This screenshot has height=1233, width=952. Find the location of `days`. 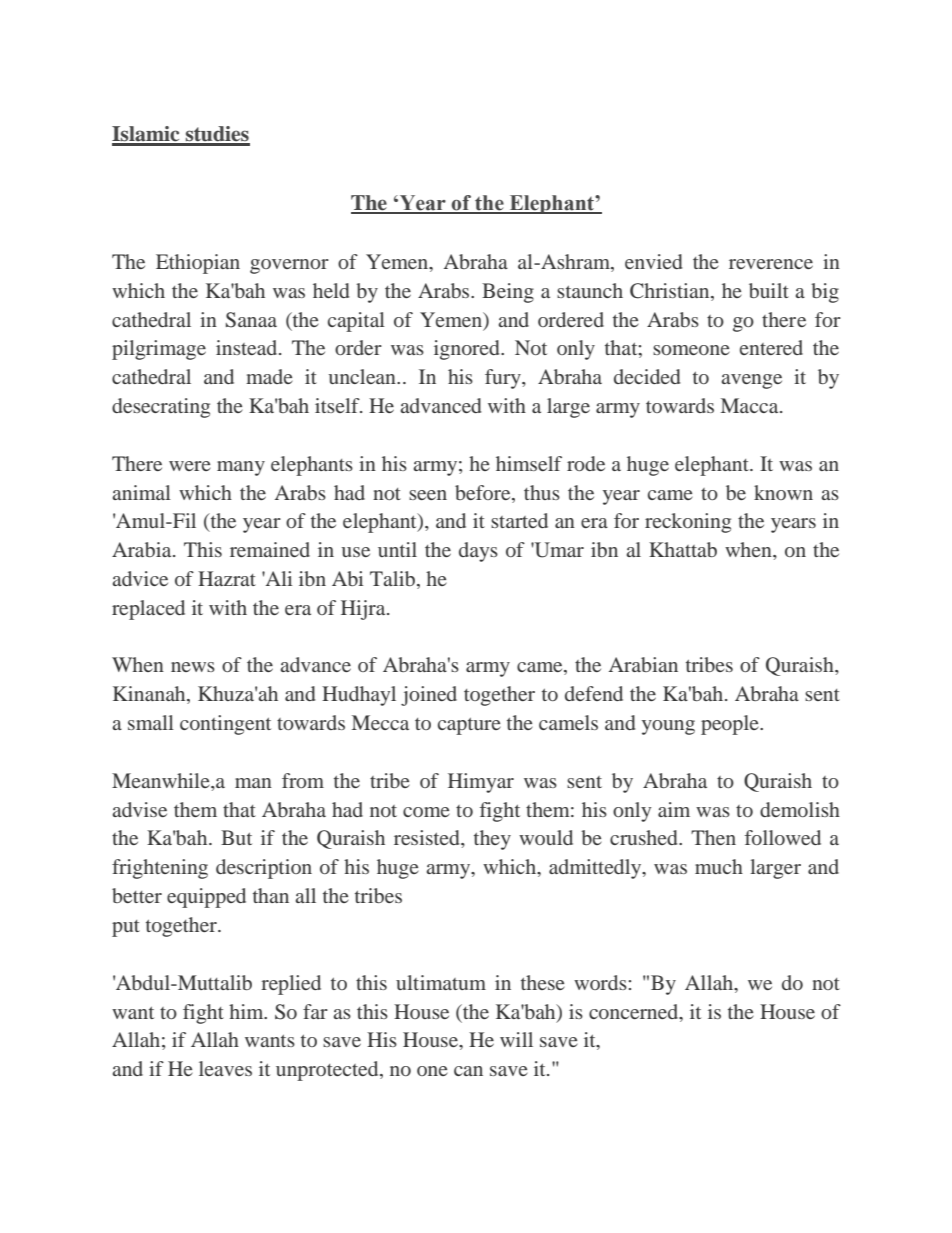

days is located at coordinates (478, 552).
